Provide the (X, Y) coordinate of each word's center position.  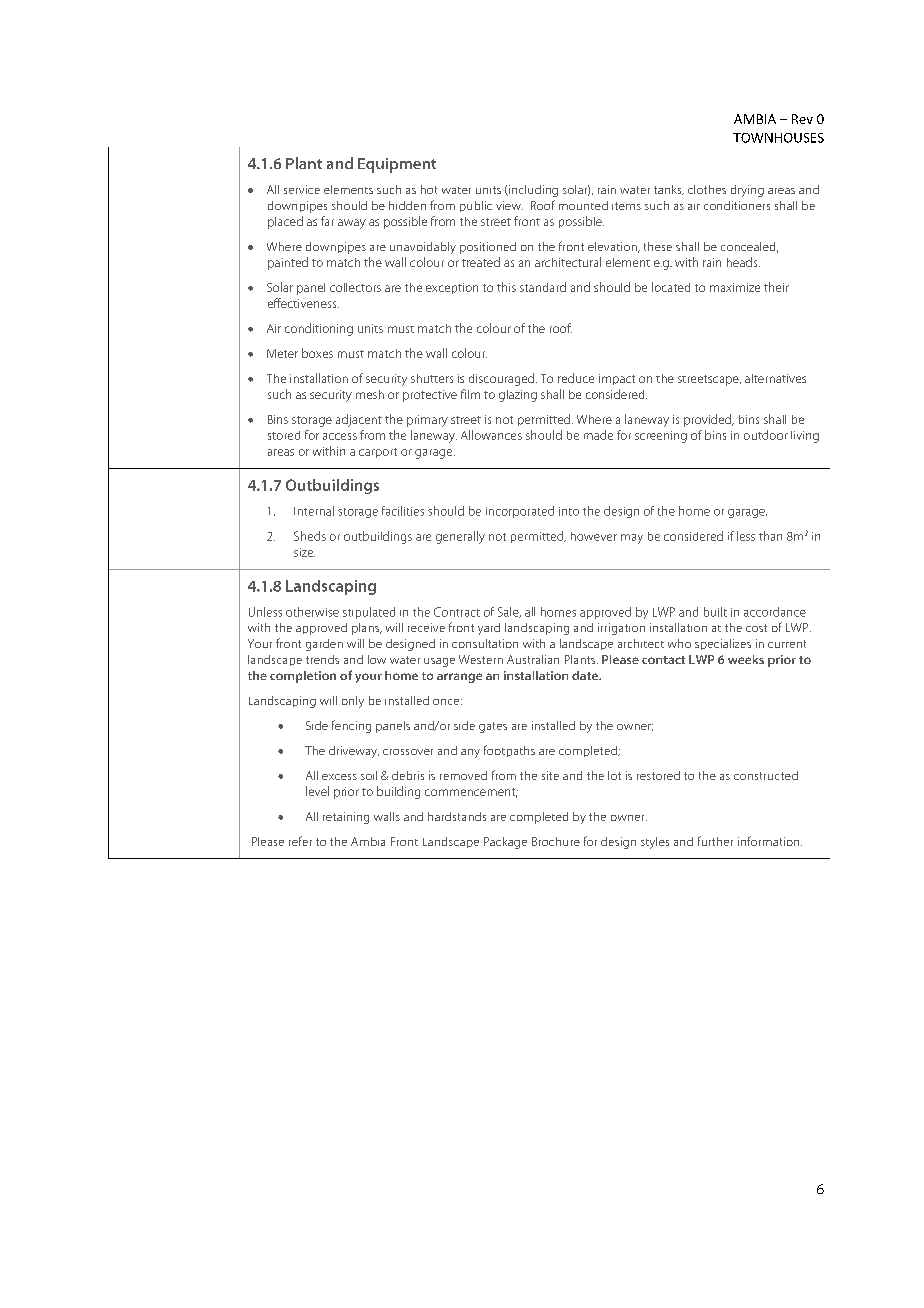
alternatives (775, 378)
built (715, 612)
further (715, 841)
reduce (576, 378)
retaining (346, 818)
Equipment (397, 165)
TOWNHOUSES (778, 138)
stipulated (369, 613)
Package (505, 843)
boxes (317, 353)
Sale (509, 612)
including (532, 191)
